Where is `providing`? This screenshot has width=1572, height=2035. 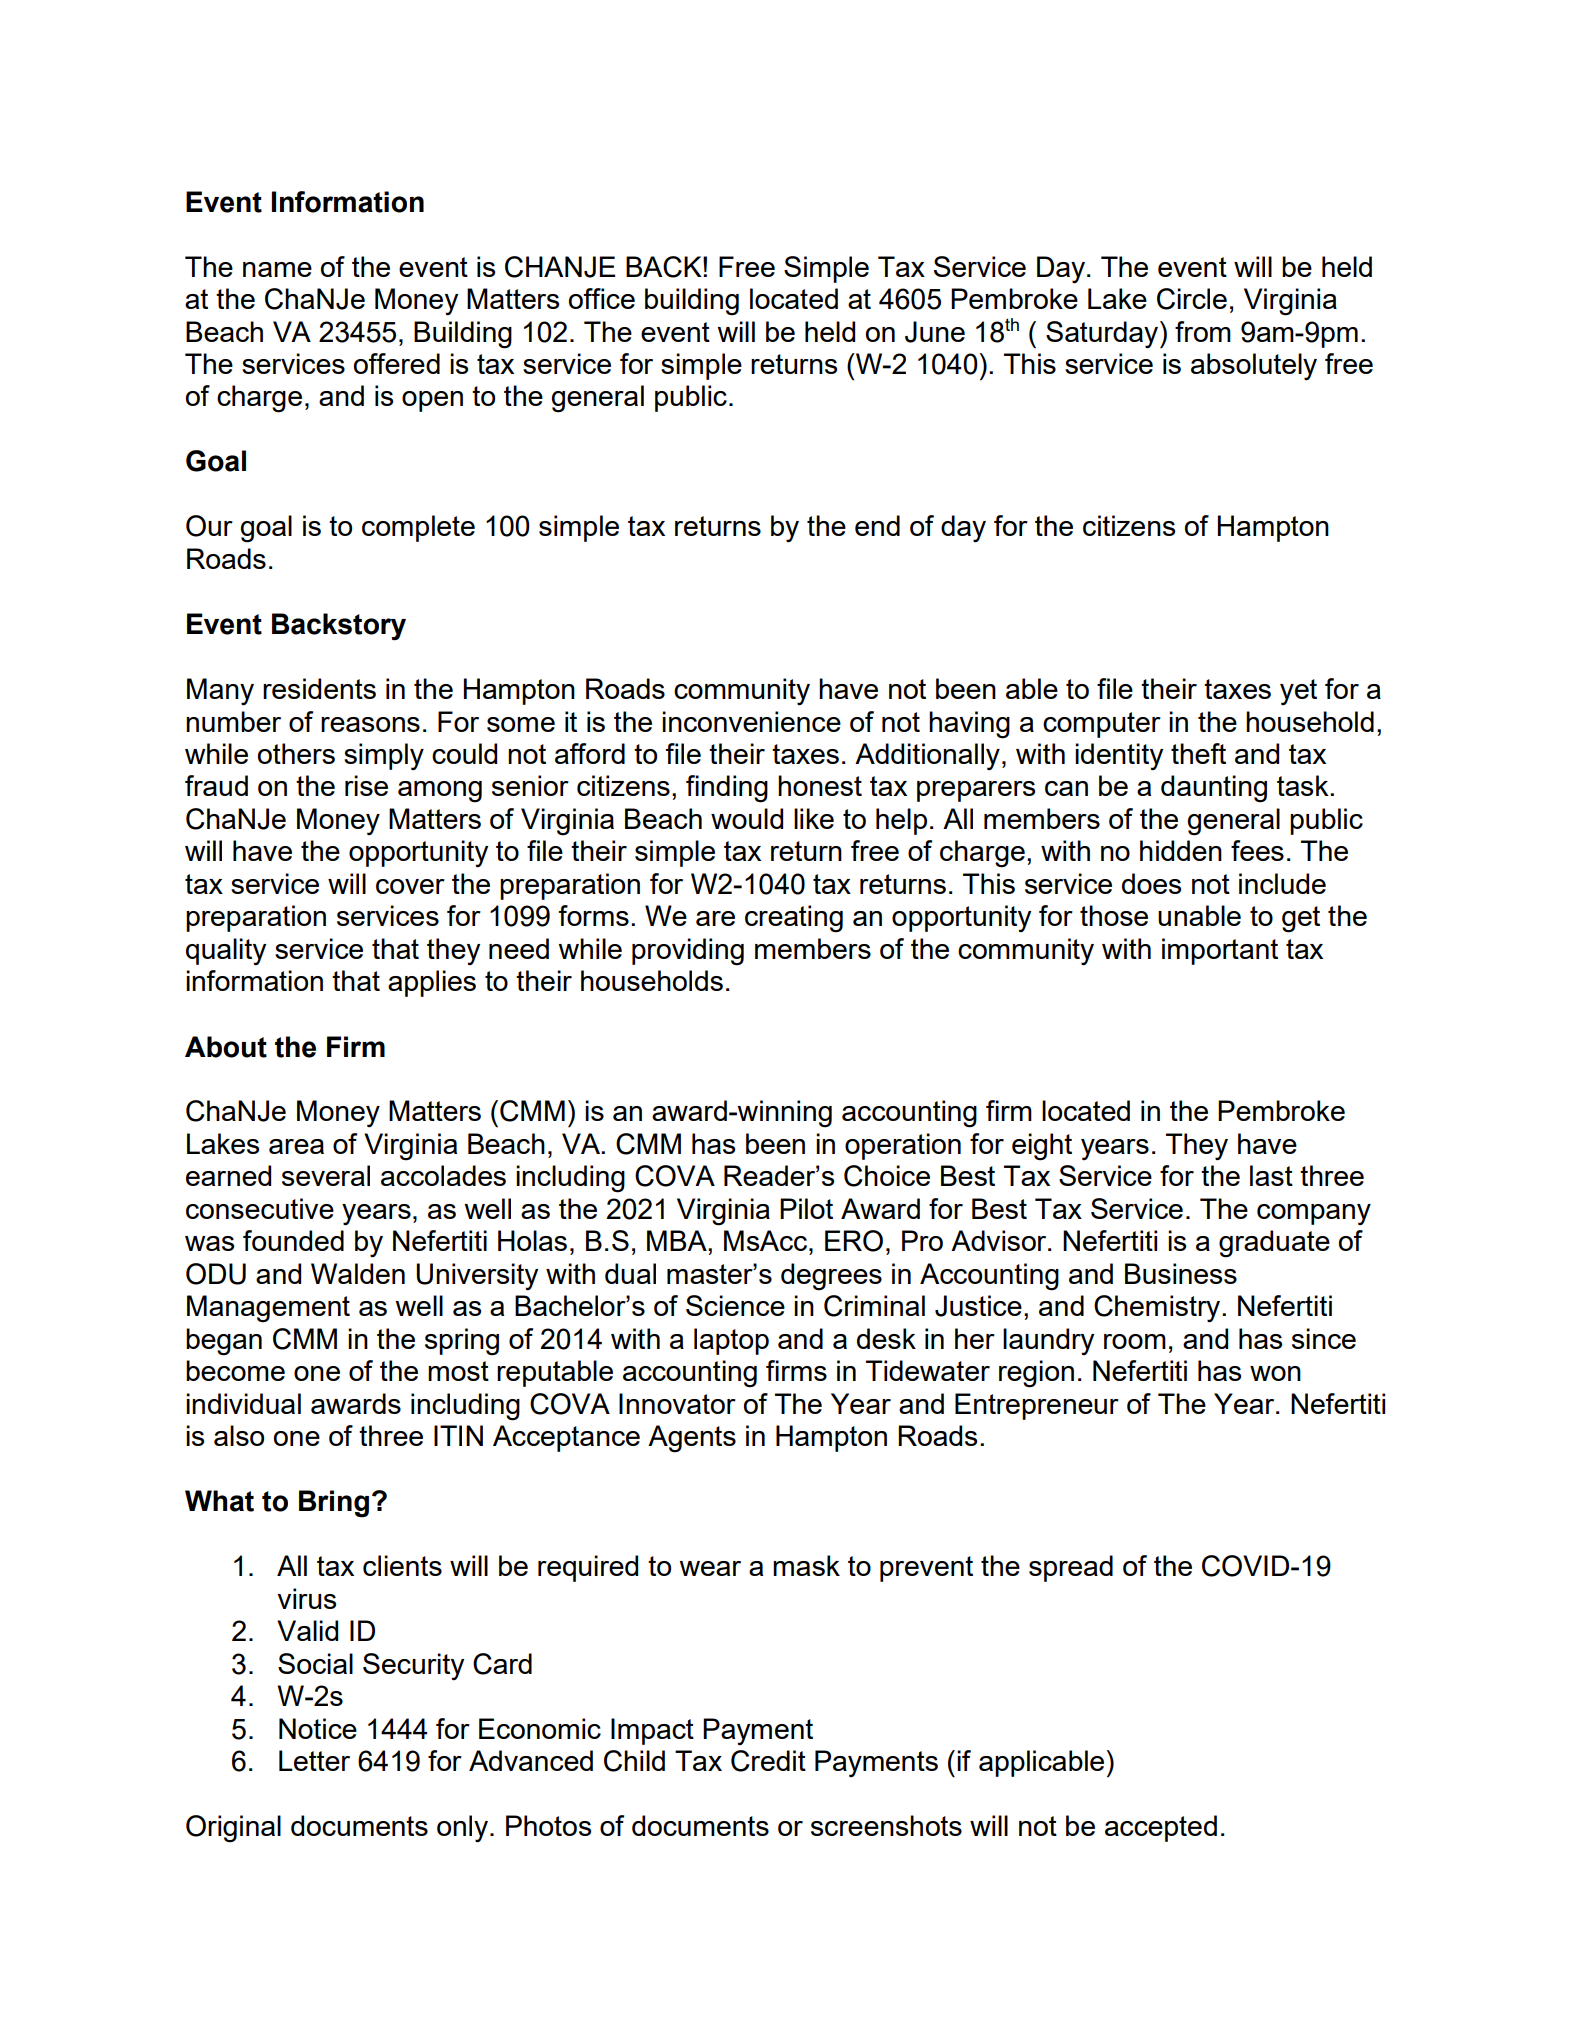 providing is located at coordinates (688, 952).
